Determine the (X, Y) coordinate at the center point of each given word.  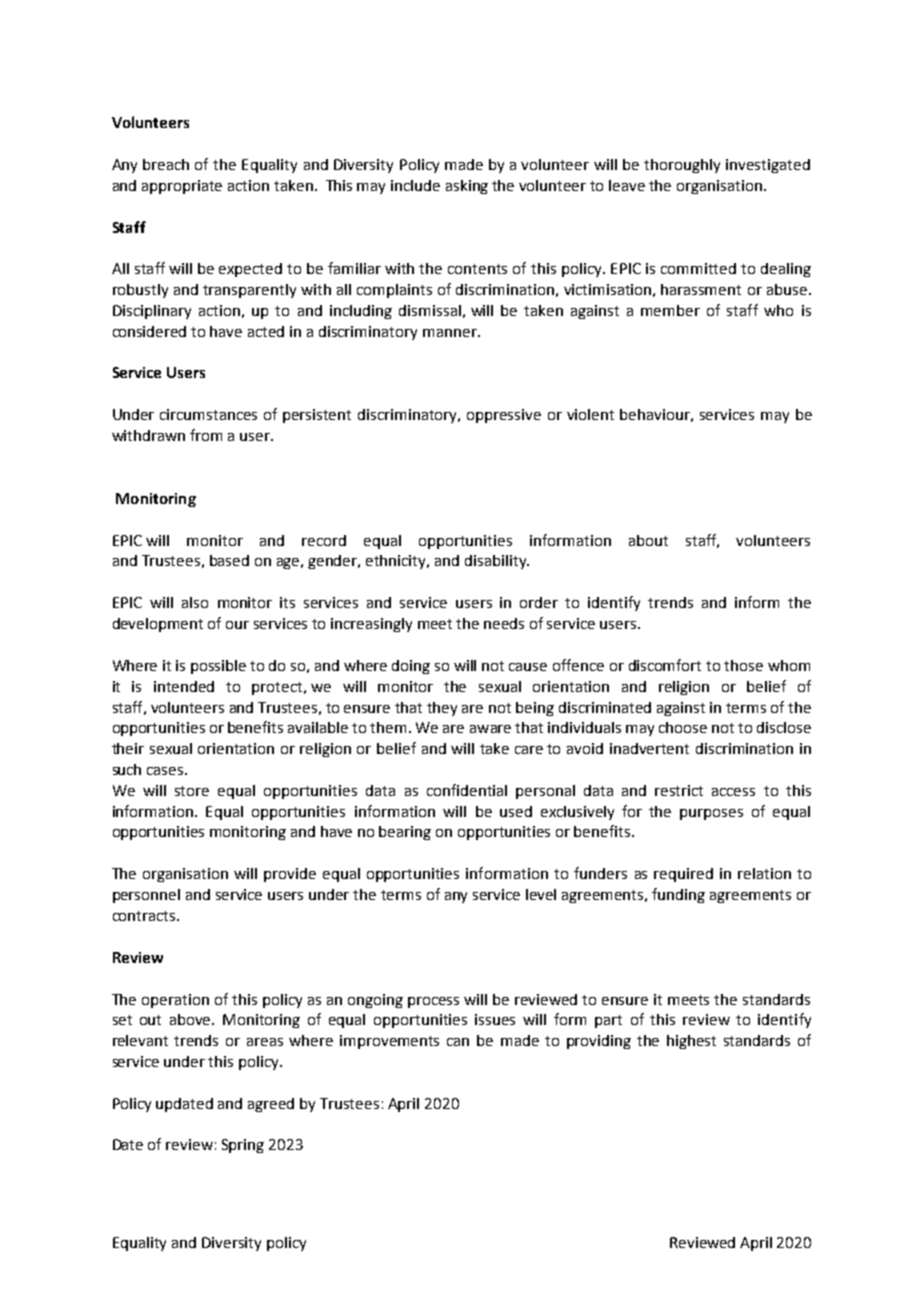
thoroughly (682, 166)
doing (411, 667)
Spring (243, 1146)
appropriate (182, 187)
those (743, 665)
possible (218, 667)
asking (467, 187)
